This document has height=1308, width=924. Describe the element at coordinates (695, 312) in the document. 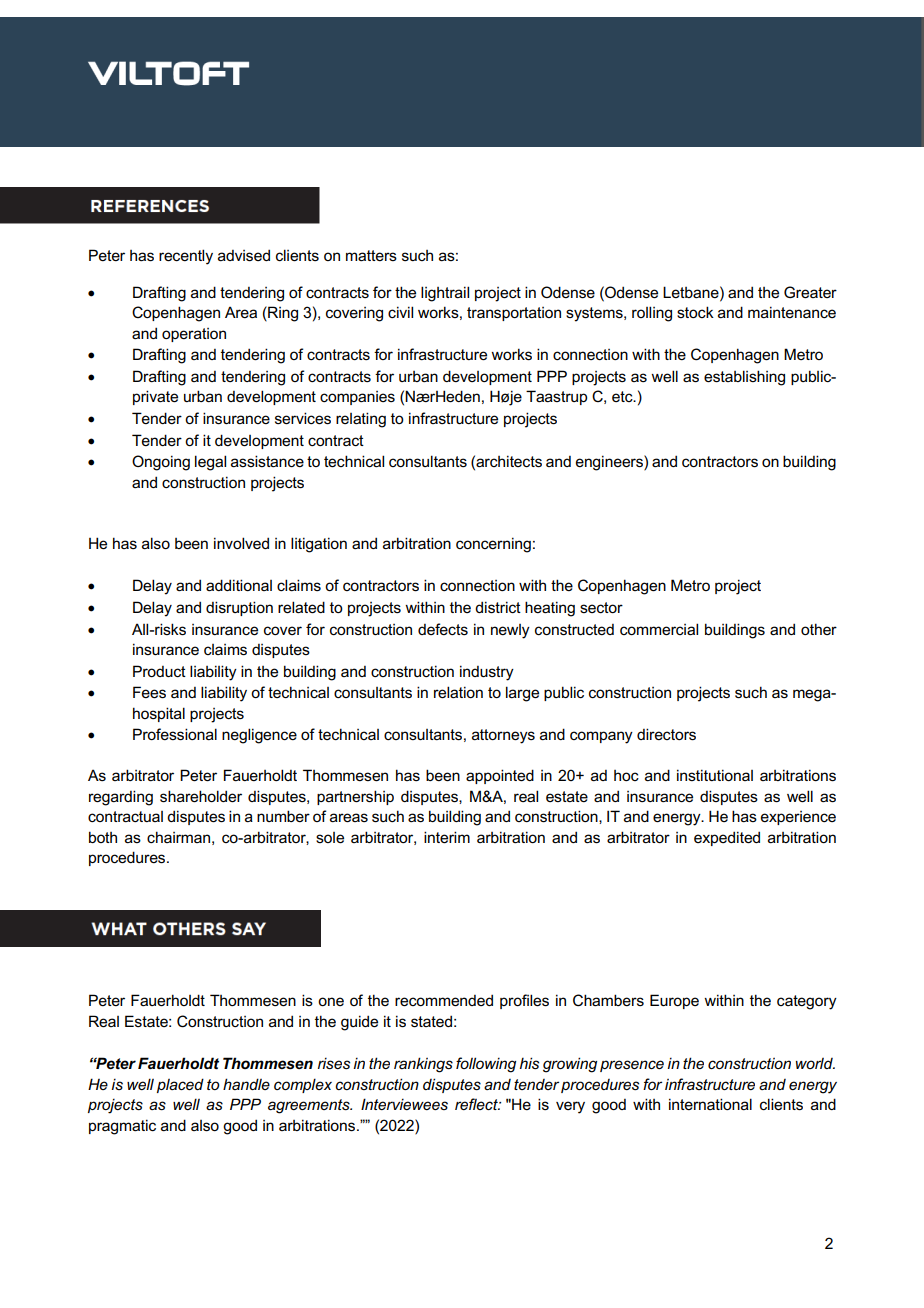

I see `stock` at that location.
